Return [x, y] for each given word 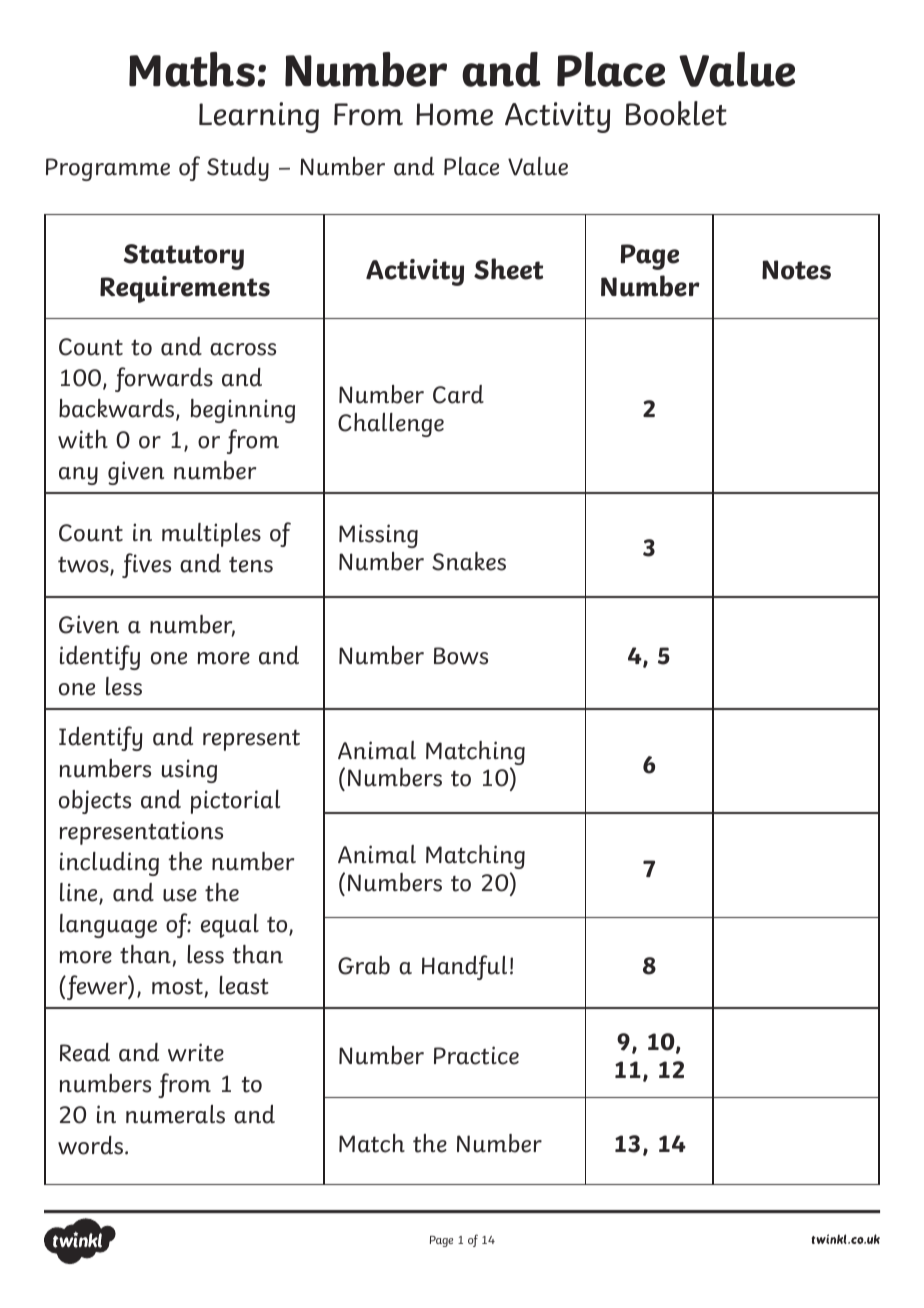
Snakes [469, 561]
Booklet [676, 113]
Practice [476, 1055]
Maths [192, 69]
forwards [164, 379]
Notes [796, 270]
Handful [464, 967]
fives [146, 565]
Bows [461, 656]
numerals [175, 1114]
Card [458, 394]
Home [454, 114]
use [180, 895]
